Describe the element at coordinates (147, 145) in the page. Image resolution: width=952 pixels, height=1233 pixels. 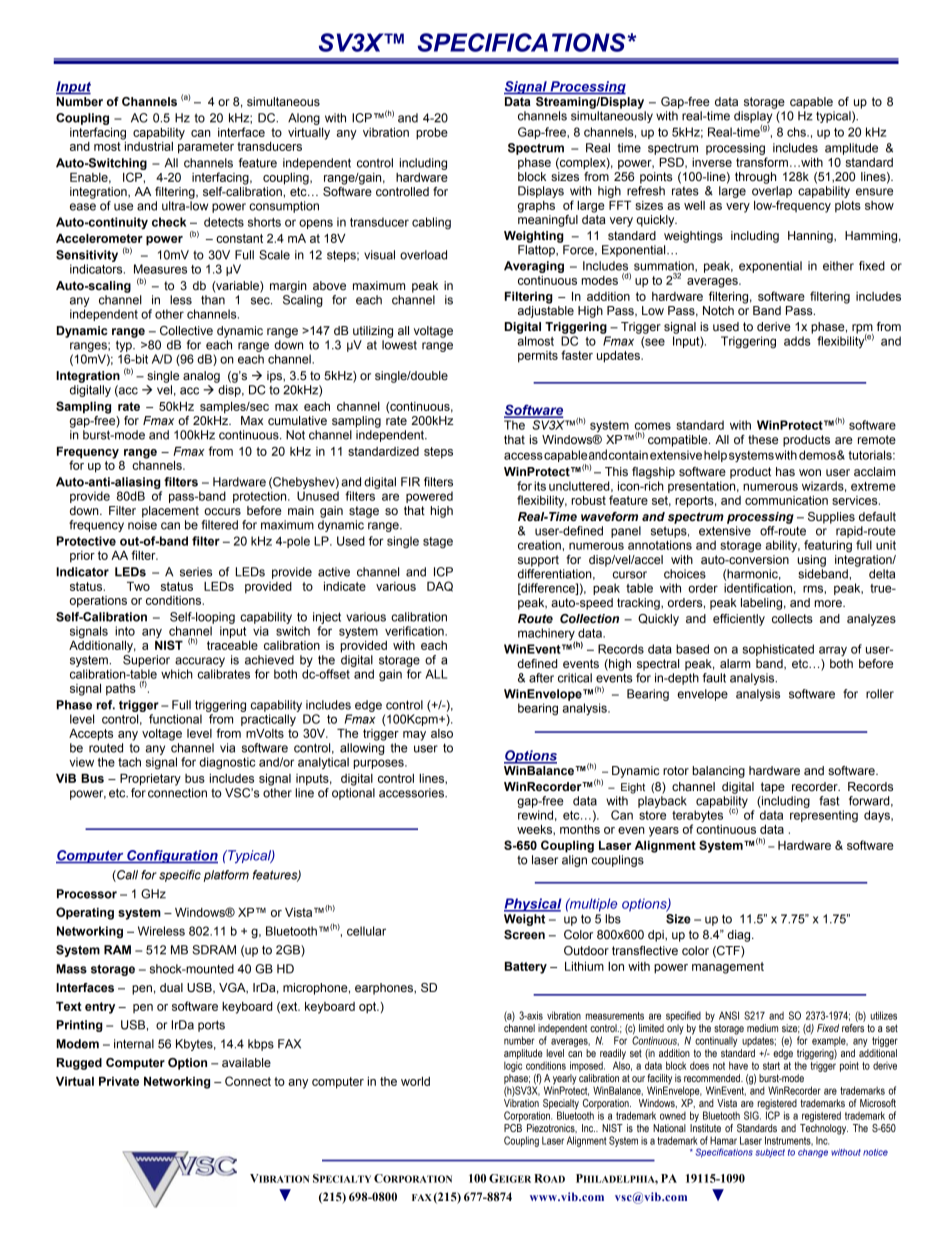
I see `industrial` at that location.
